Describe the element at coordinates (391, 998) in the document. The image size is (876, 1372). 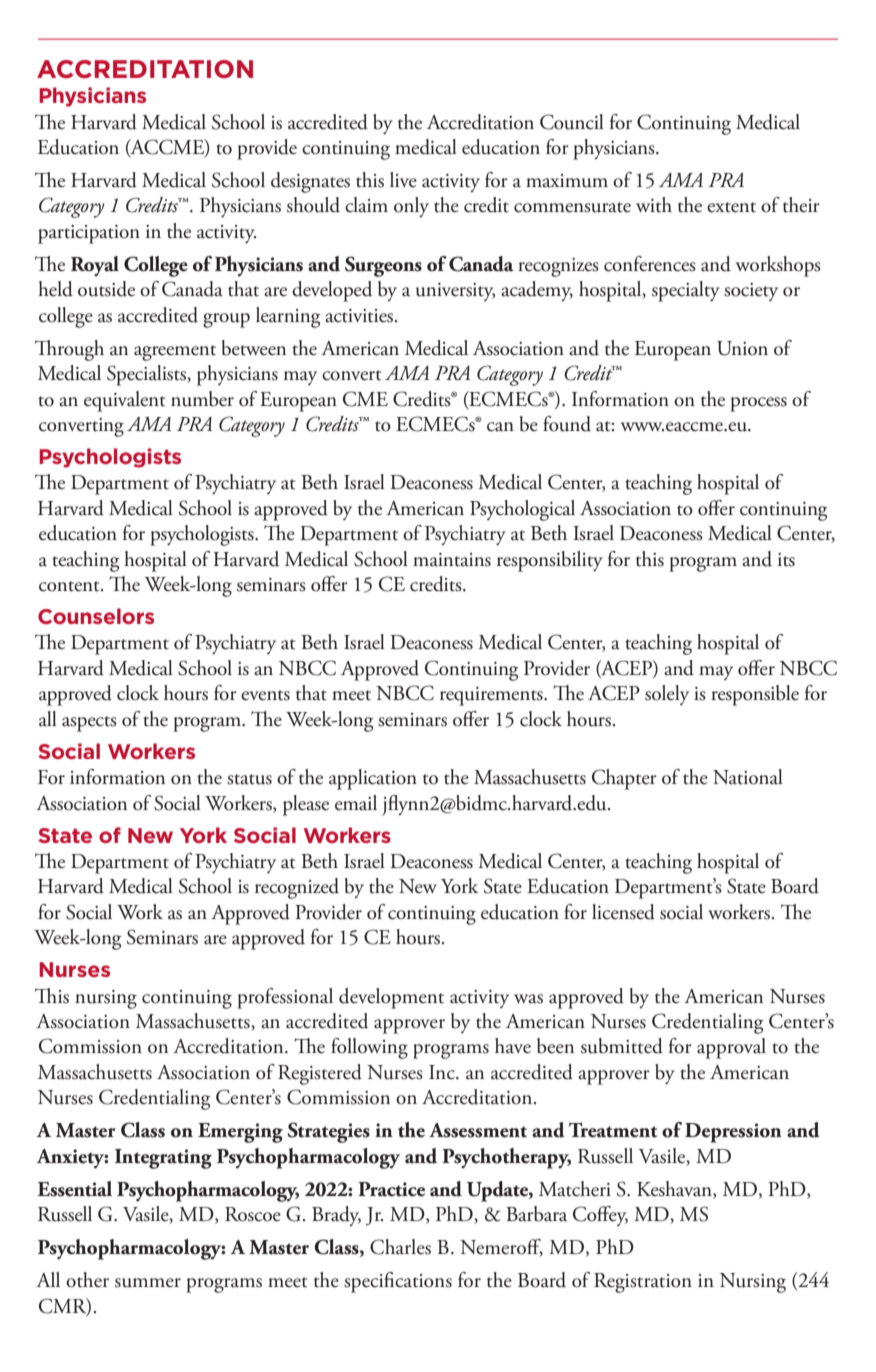
I see `development` at that location.
